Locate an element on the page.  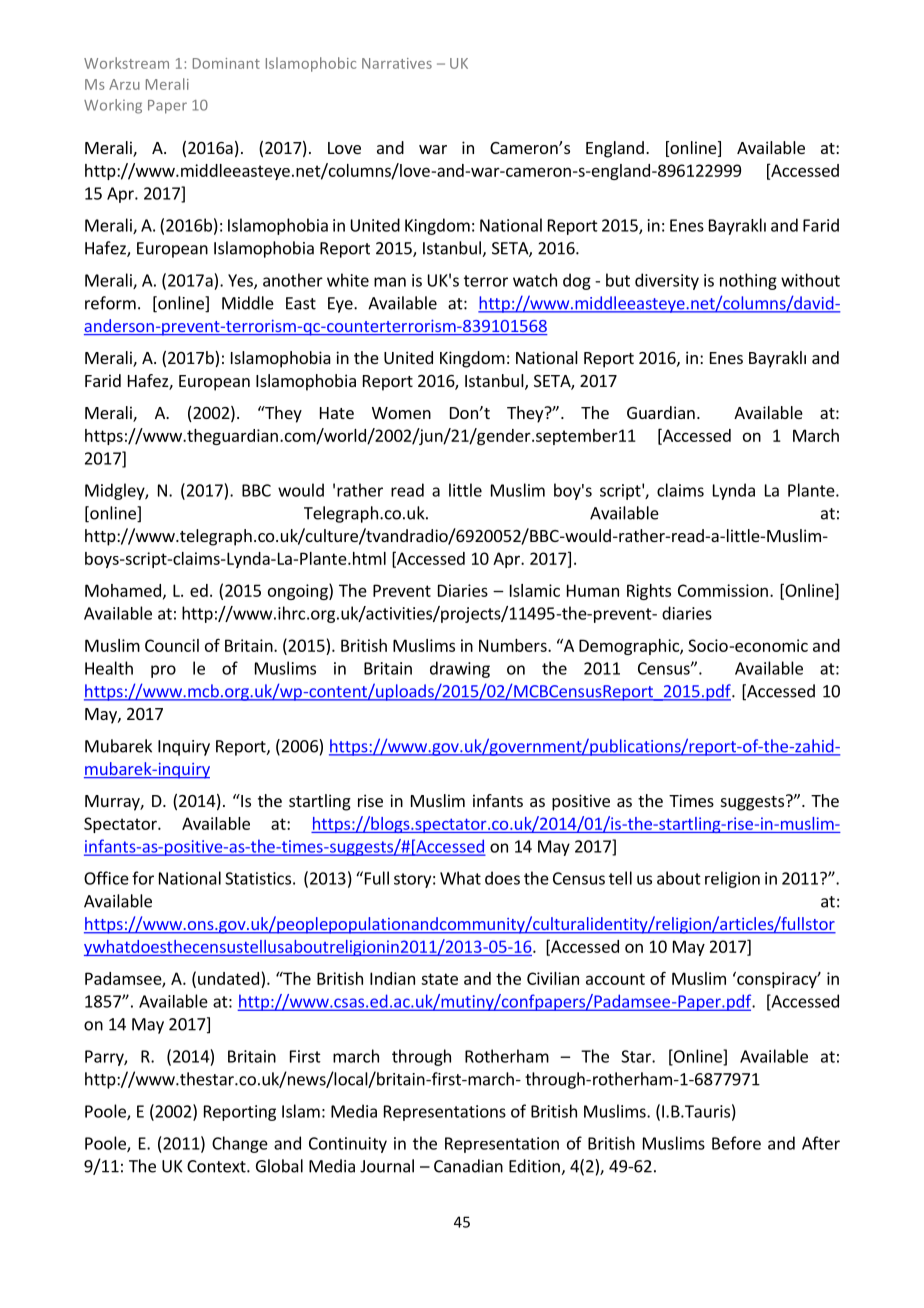
state is located at coordinates (439, 979).
